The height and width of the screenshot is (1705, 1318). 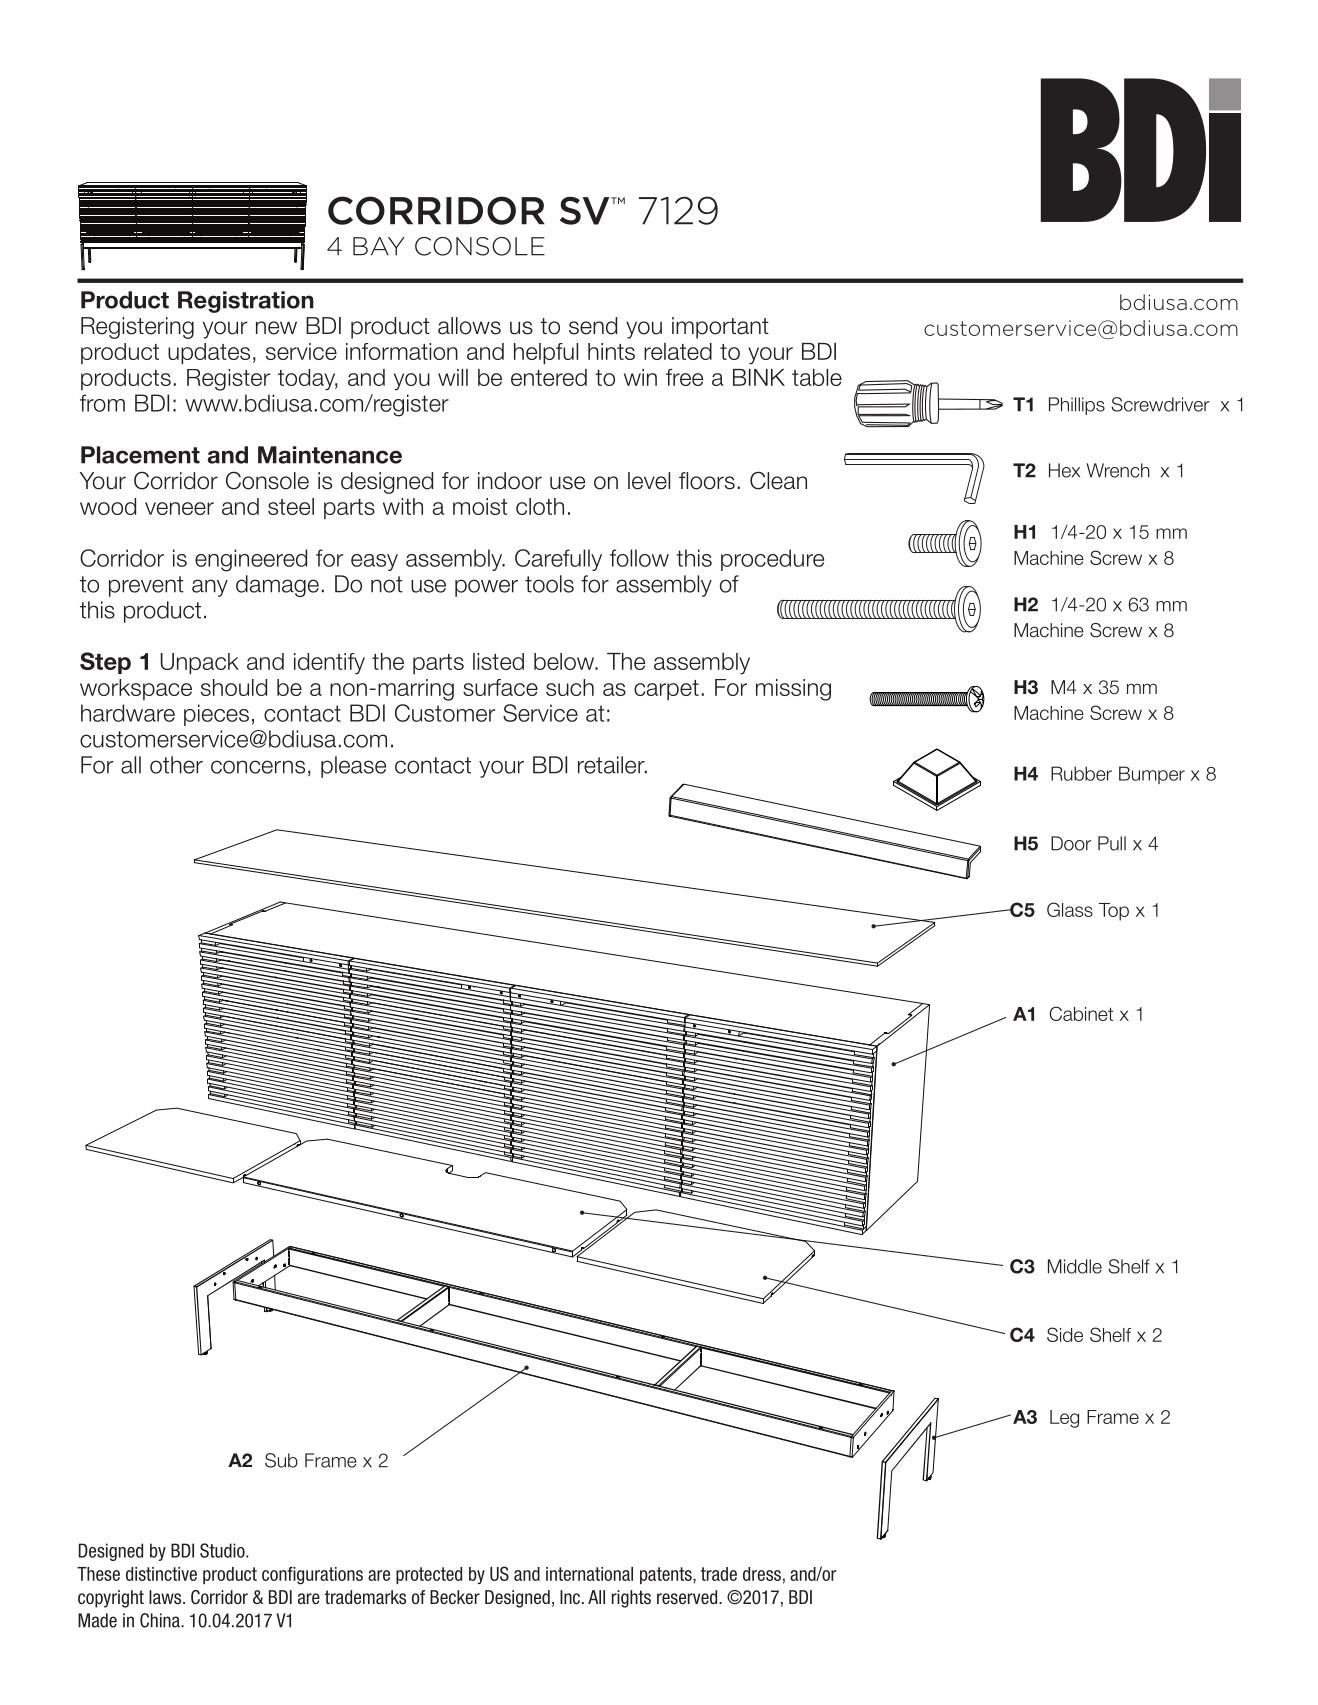 I want to click on distinctive, so click(x=161, y=1574).
